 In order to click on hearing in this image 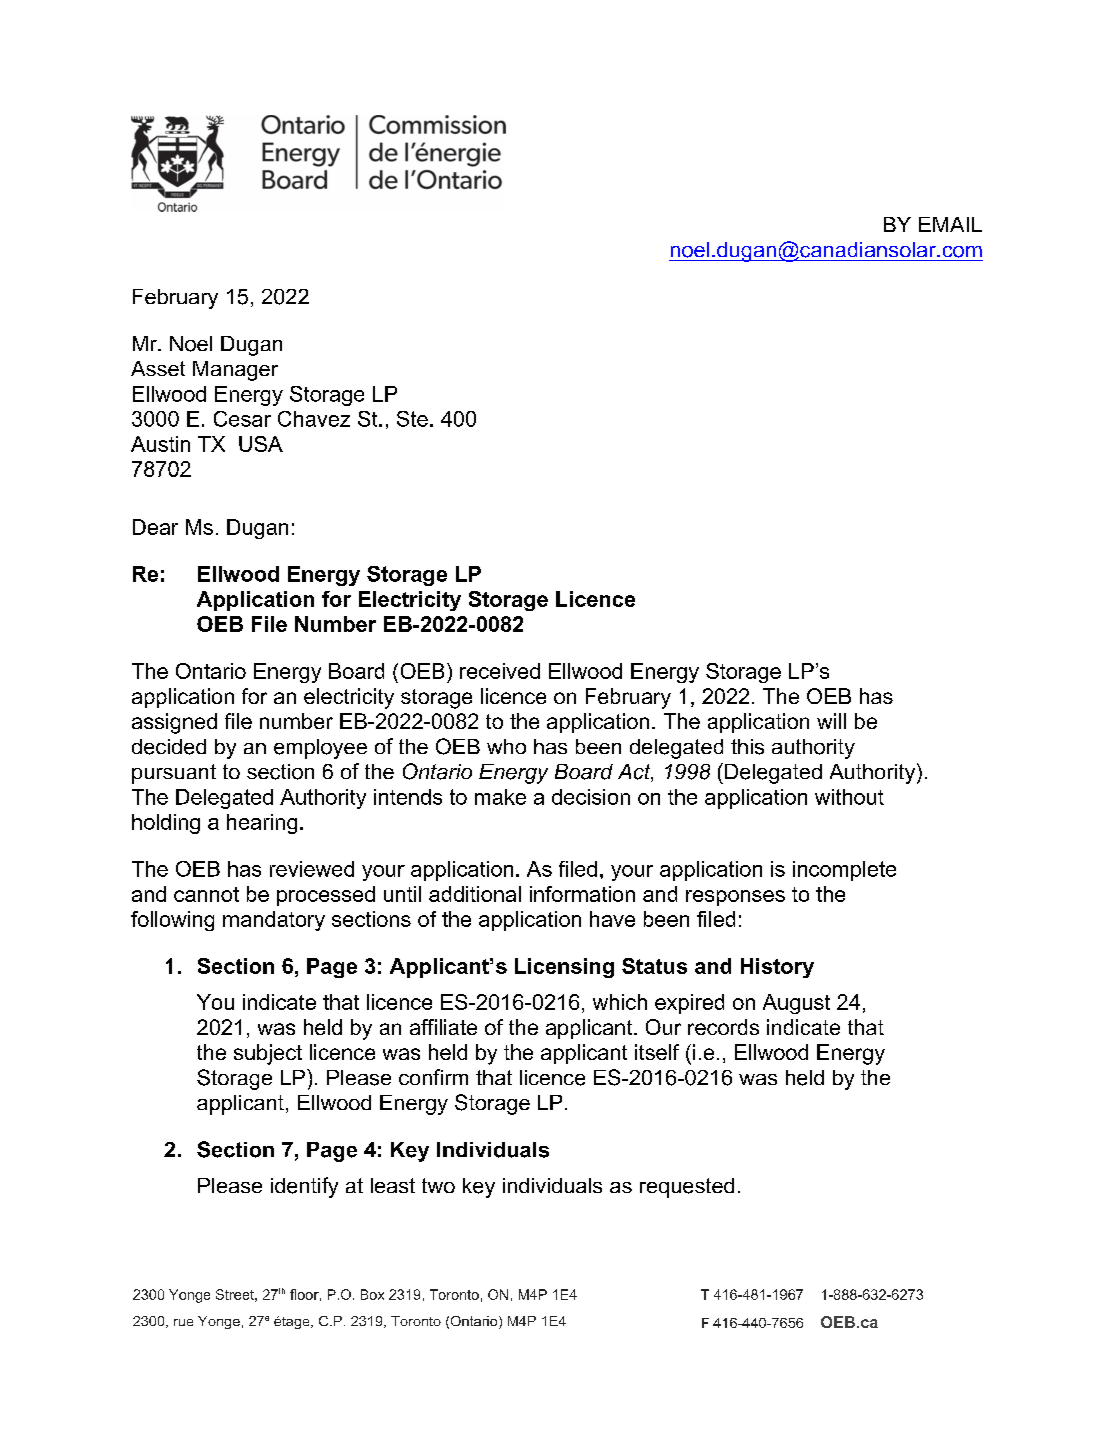, I will do `click(262, 824)`.
